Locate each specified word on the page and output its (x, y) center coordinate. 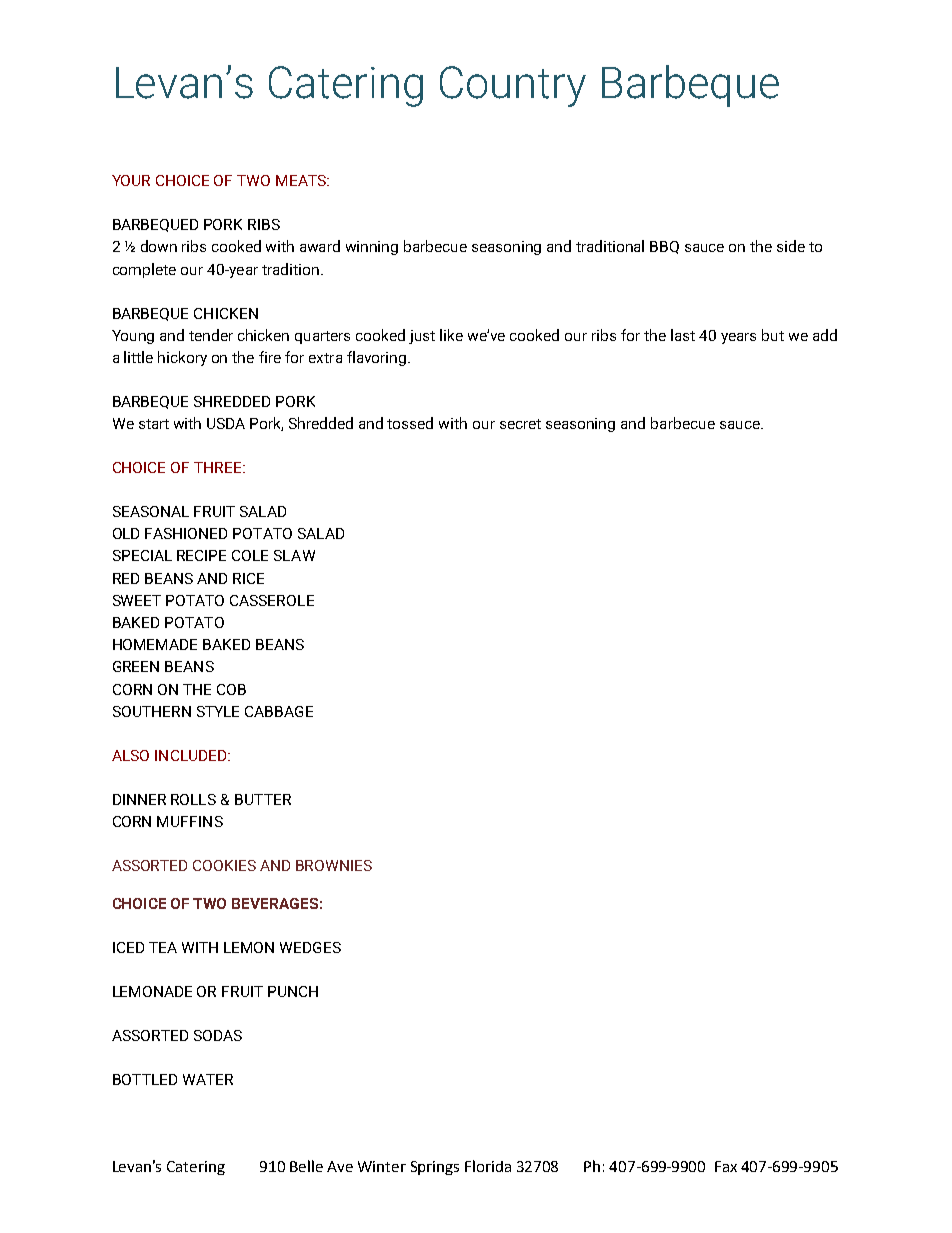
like (451, 335)
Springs (435, 1168)
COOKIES (224, 865)
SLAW (294, 555)
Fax (726, 1166)
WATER (208, 1079)
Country (513, 86)
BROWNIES (334, 865)
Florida (488, 1166)
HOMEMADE (155, 644)
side (791, 246)
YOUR (131, 180)
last (683, 335)
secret (520, 424)
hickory (182, 358)
